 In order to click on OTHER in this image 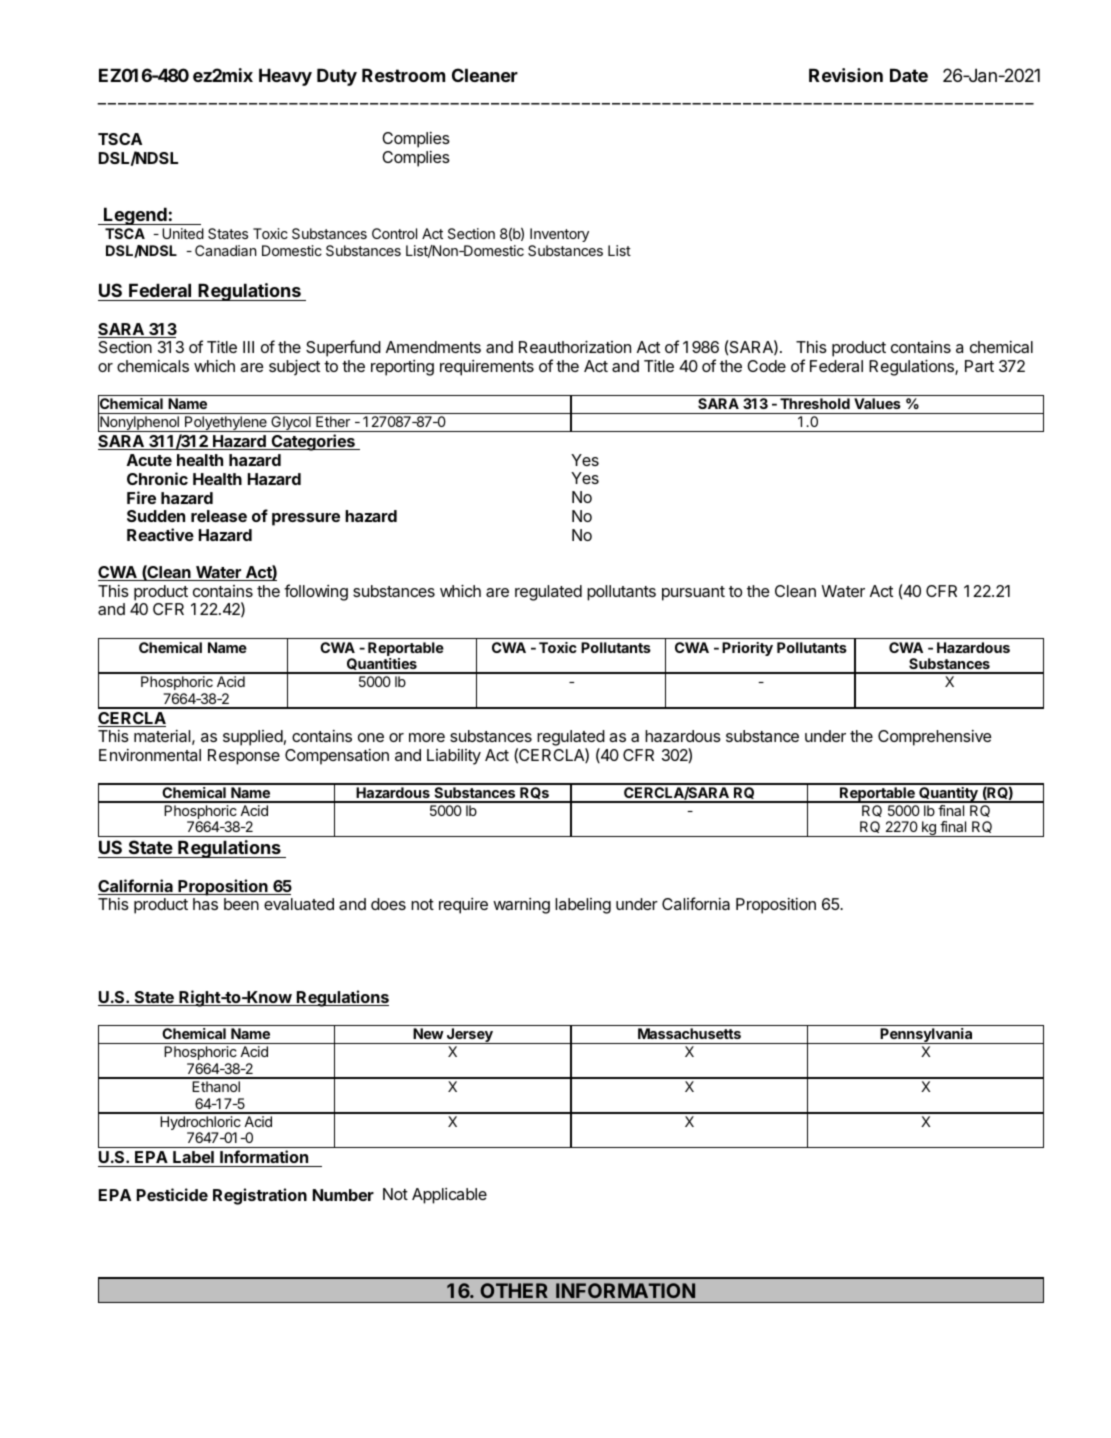, I will do `click(514, 1290)`.
